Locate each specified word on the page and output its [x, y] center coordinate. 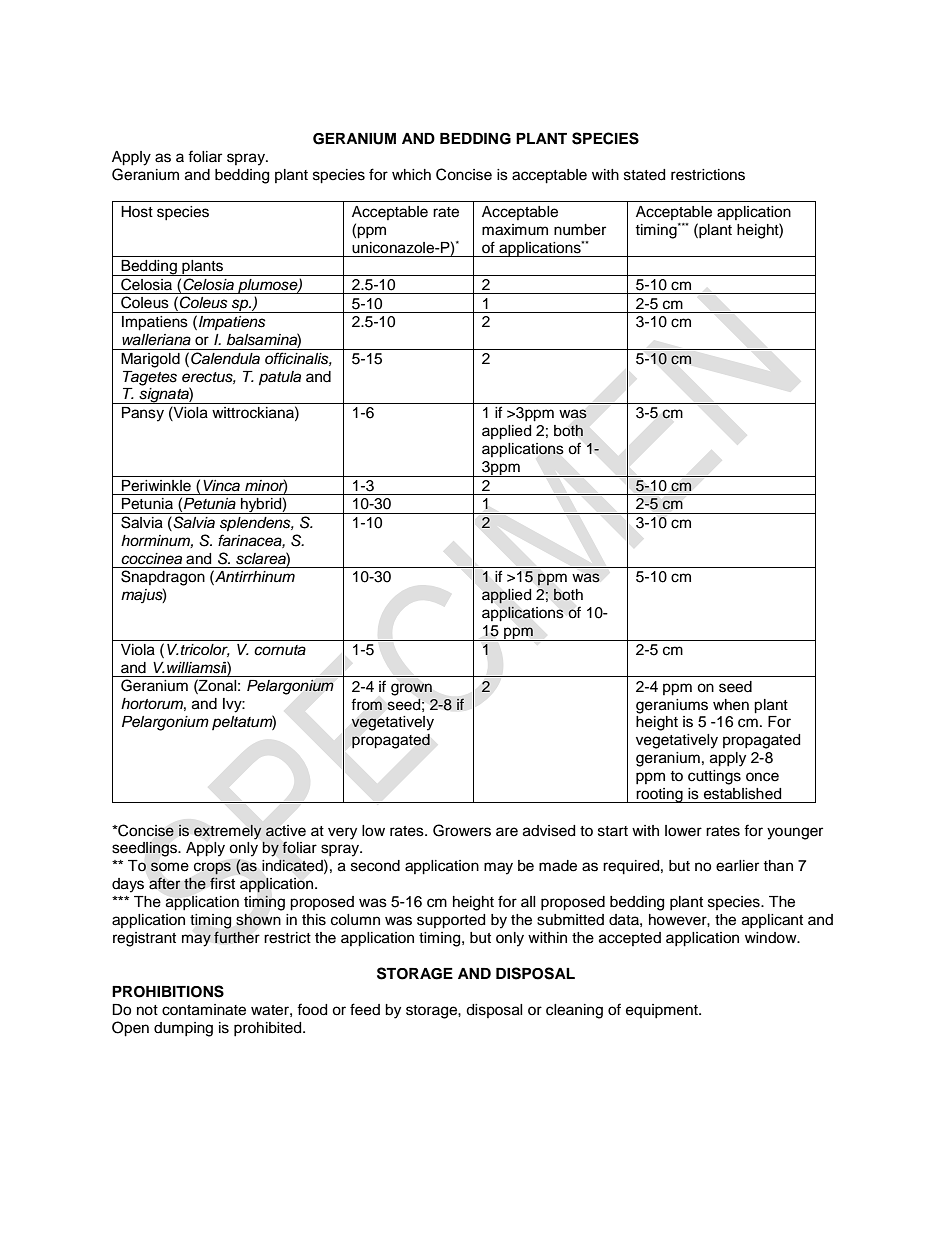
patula [280, 378]
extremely [228, 832]
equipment [663, 1011]
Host [137, 212]
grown [411, 689]
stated [644, 175]
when [731, 705]
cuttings [714, 777]
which [411, 175]
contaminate [204, 1010]
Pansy [143, 414]
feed [365, 1009]
